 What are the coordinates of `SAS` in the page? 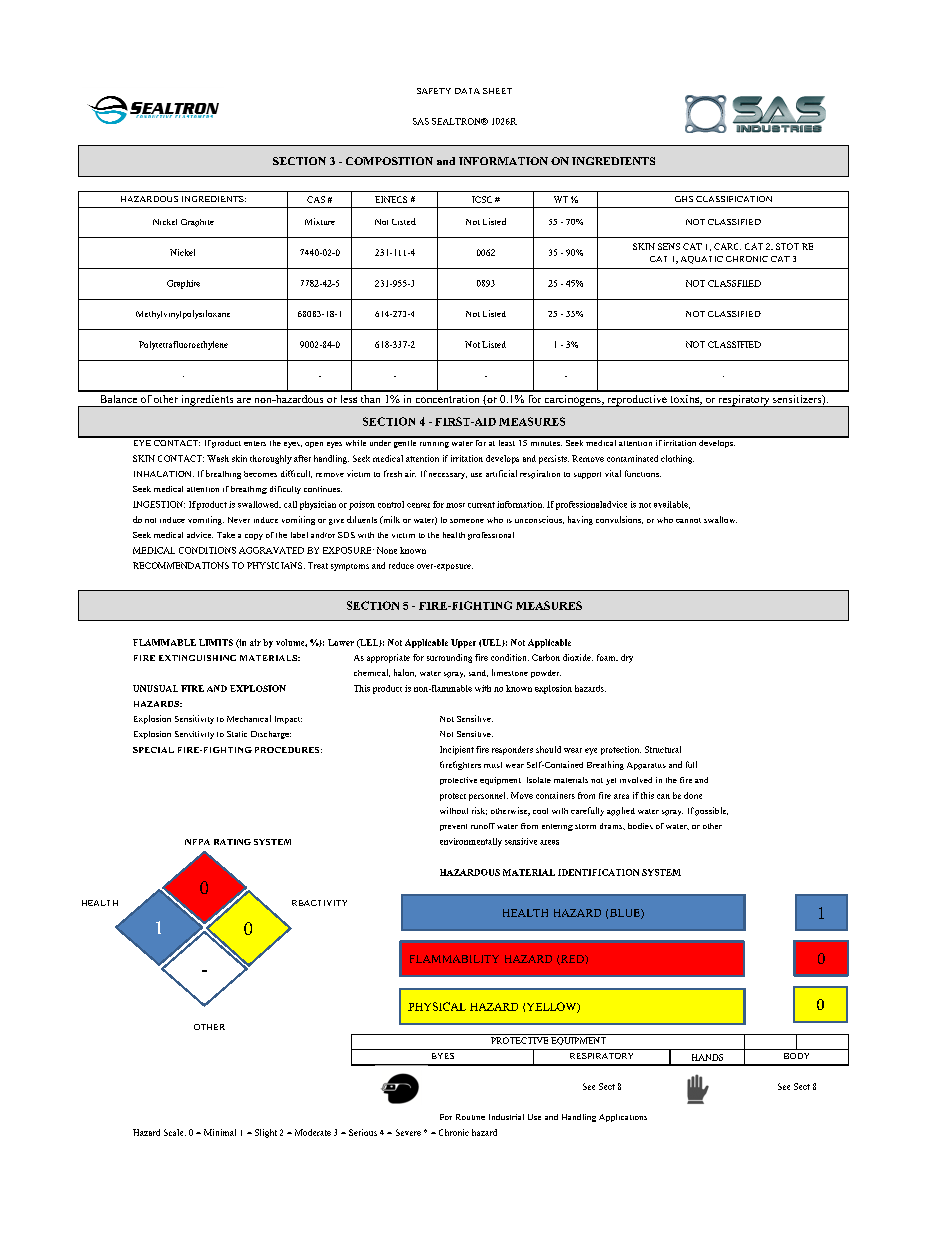 It's located at (421, 121).
